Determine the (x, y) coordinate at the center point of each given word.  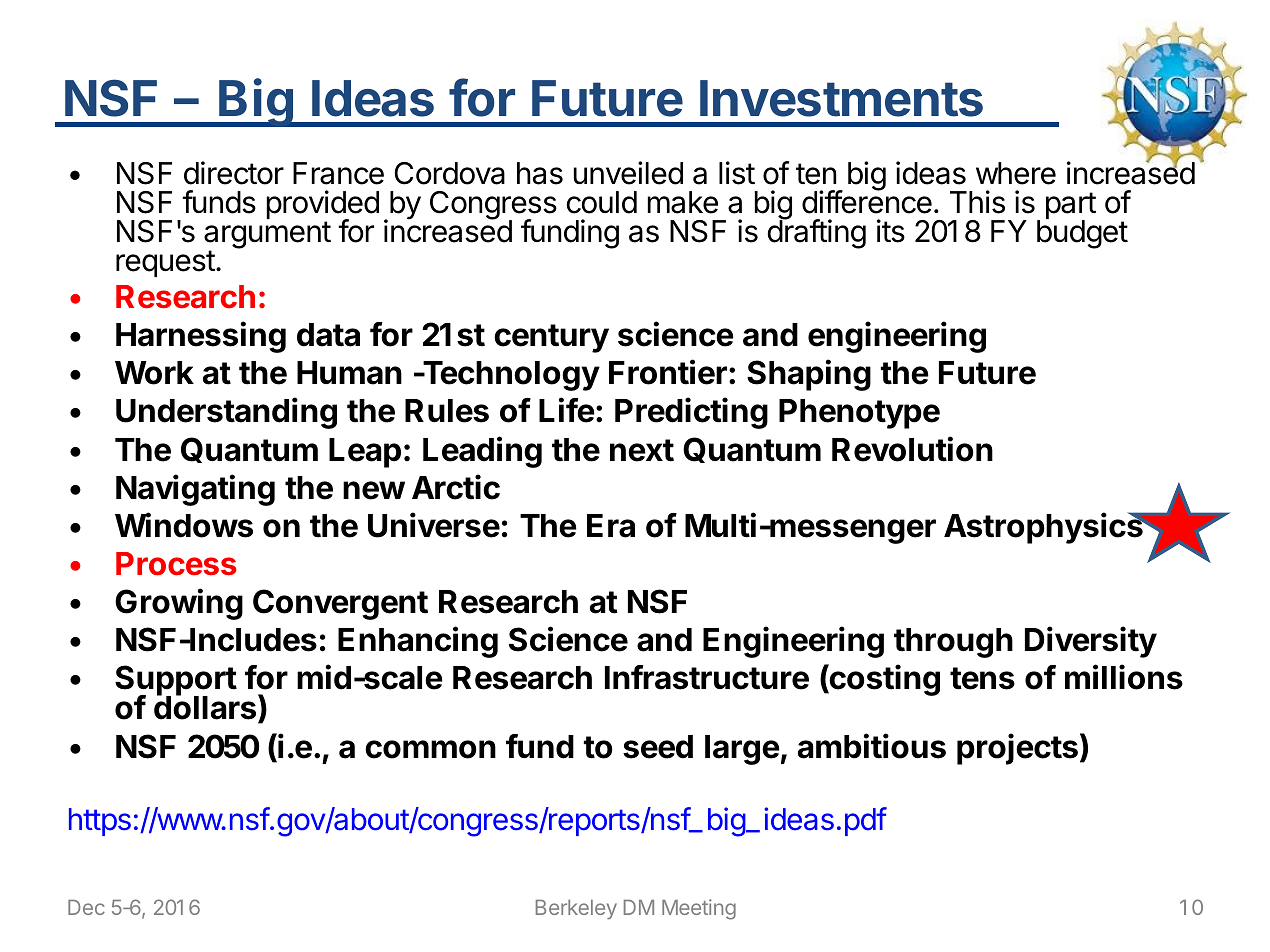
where (1016, 173)
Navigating (195, 490)
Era (611, 526)
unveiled (628, 173)
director (234, 173)
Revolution (912, 449)
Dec (86, 907)
